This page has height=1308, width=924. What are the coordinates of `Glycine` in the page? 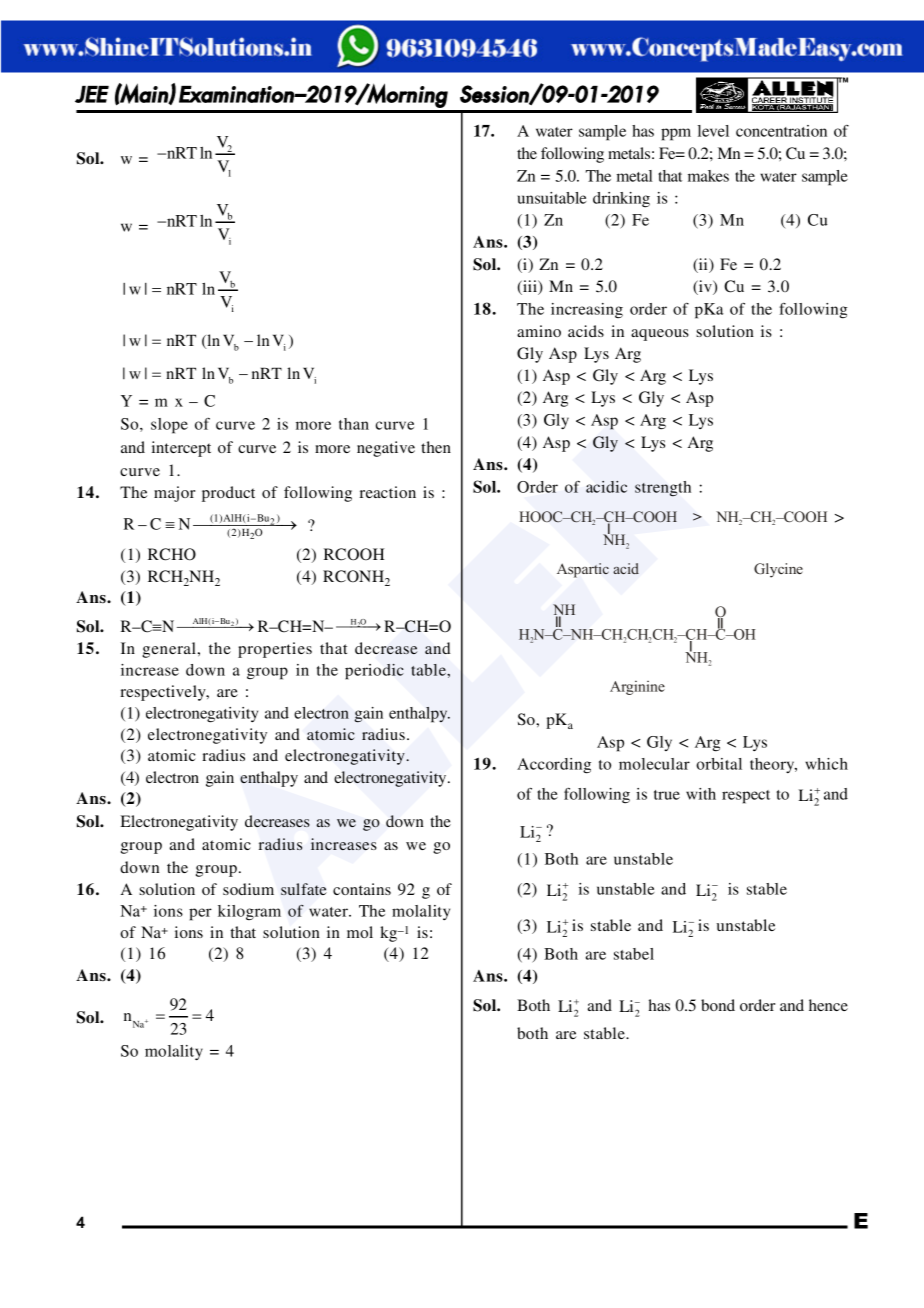 It's located at (778, 570).
